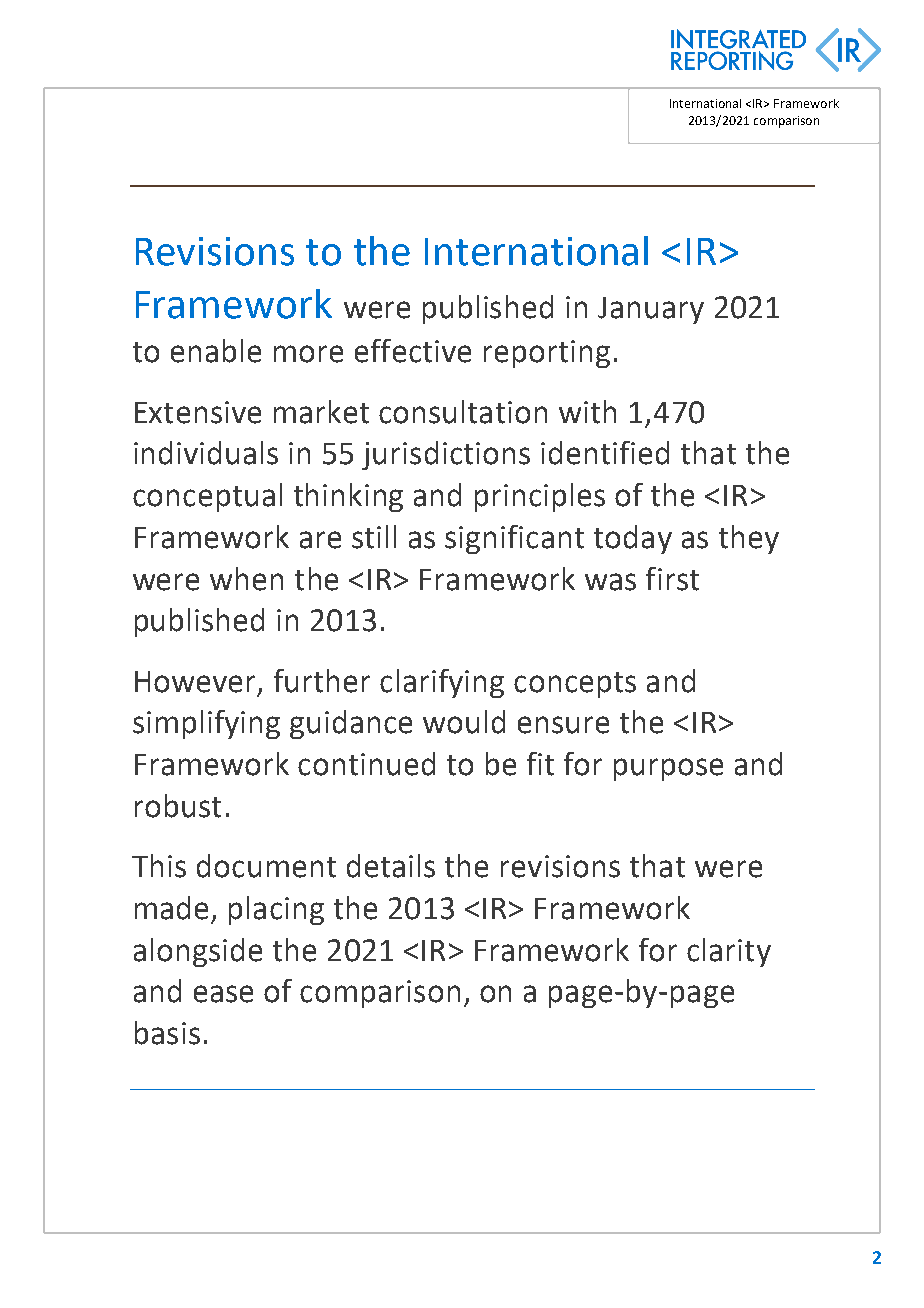  I want to click on placing, so click(276, 910).
